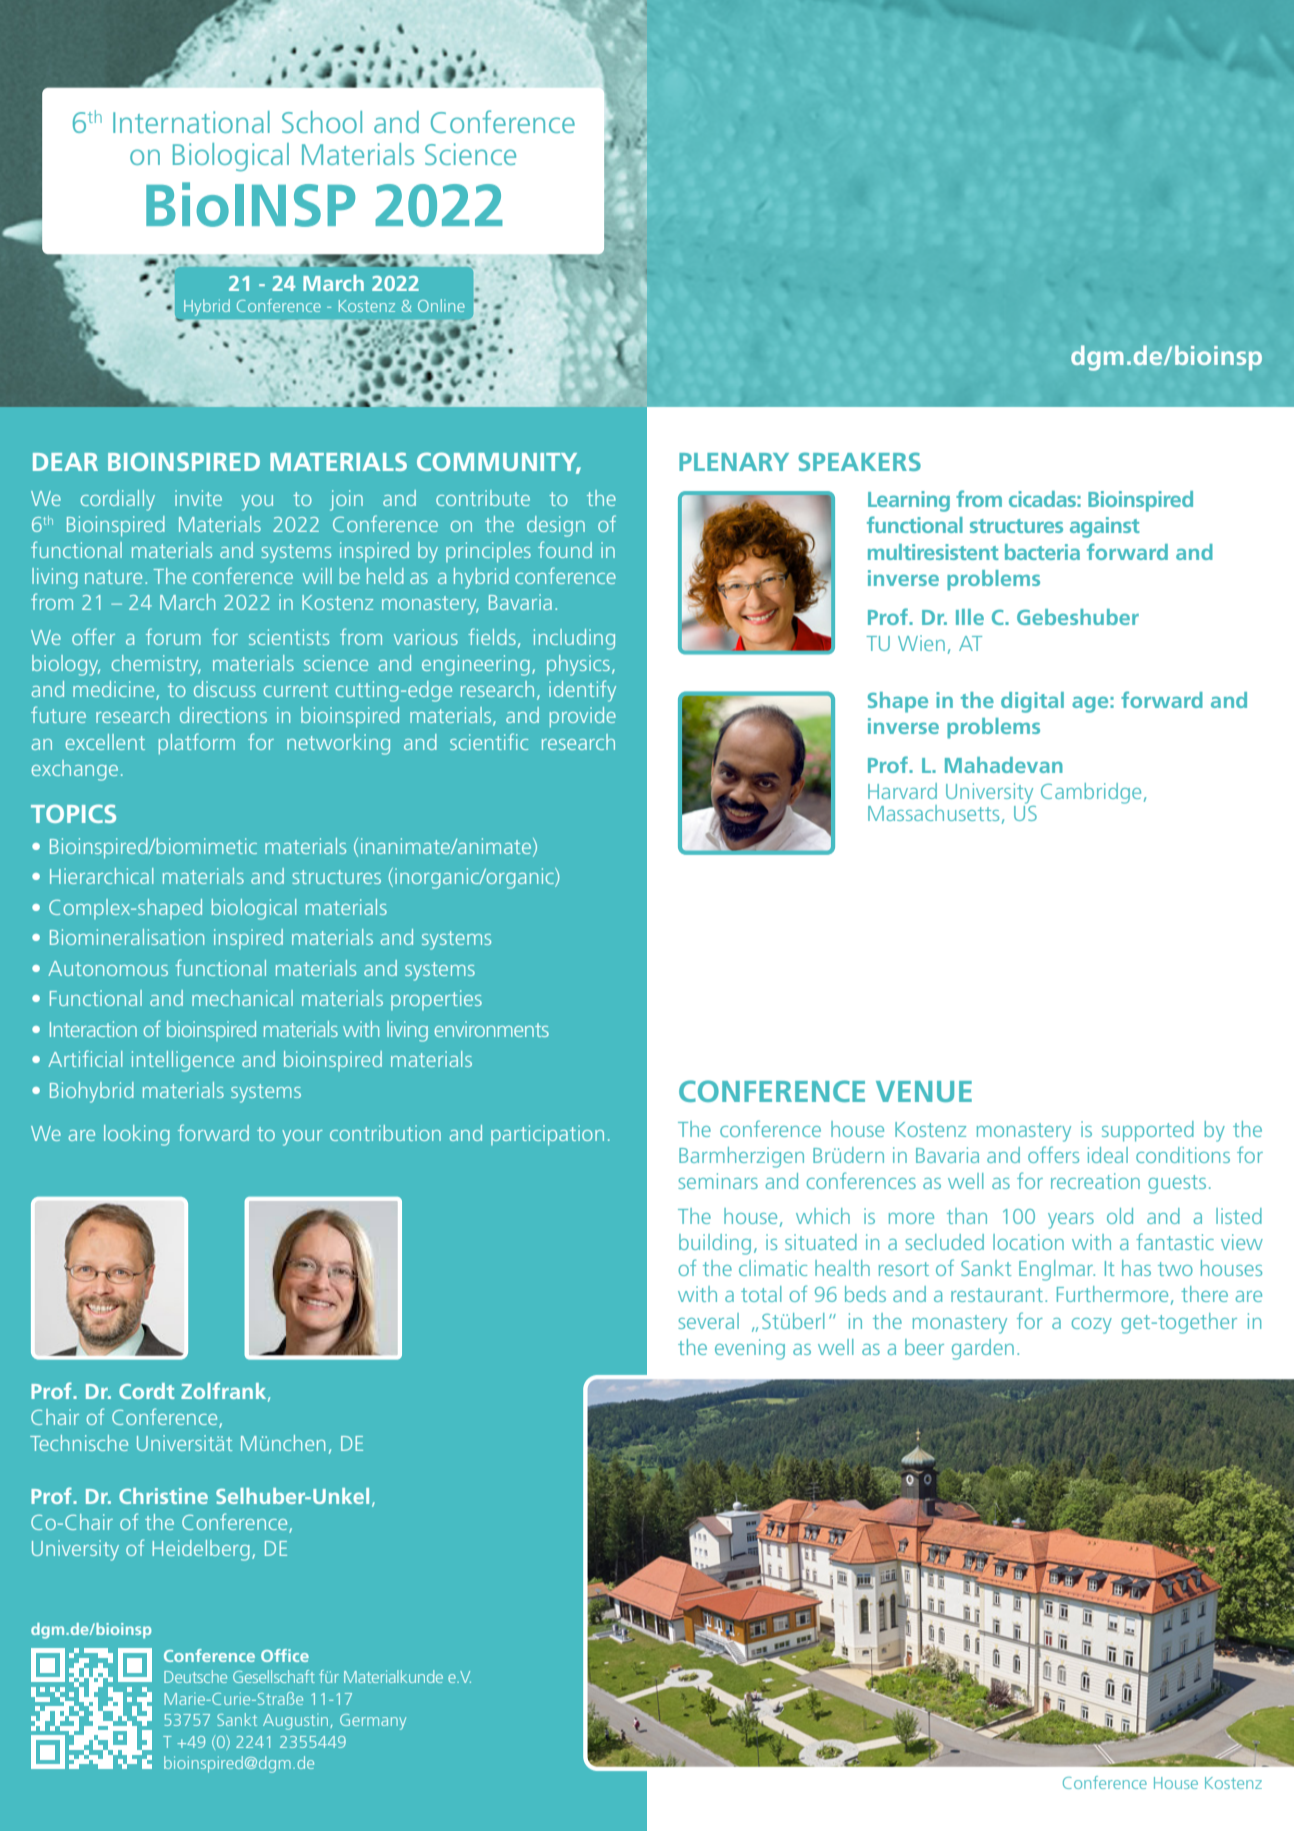 This image has height=1831, width=1294. I want to click on Deutsche, so click(195, 1676).
